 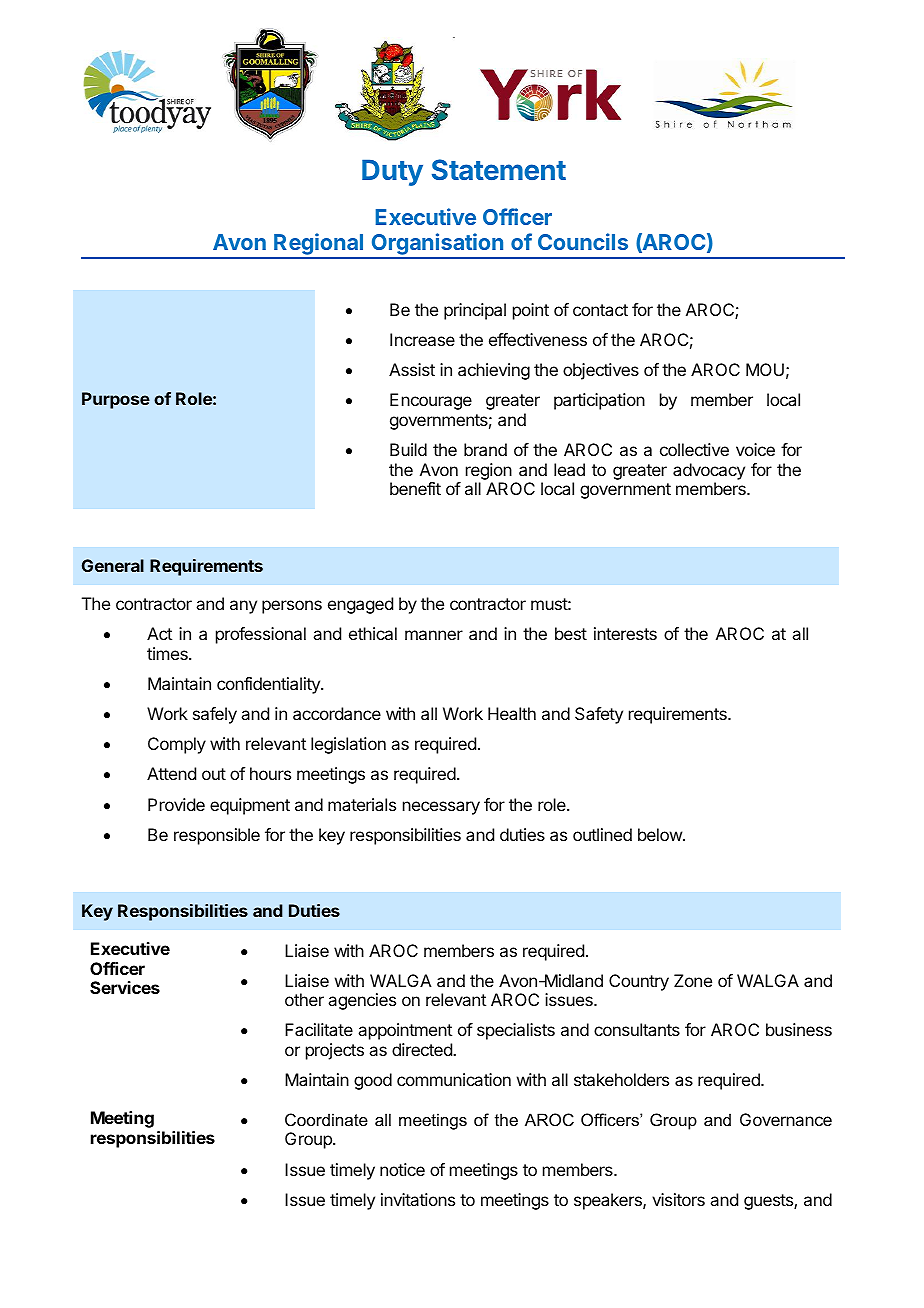 What do you see at coordinates (625, 633) in the screenshot?
I see `interests` at bounding box center [625, 633].
